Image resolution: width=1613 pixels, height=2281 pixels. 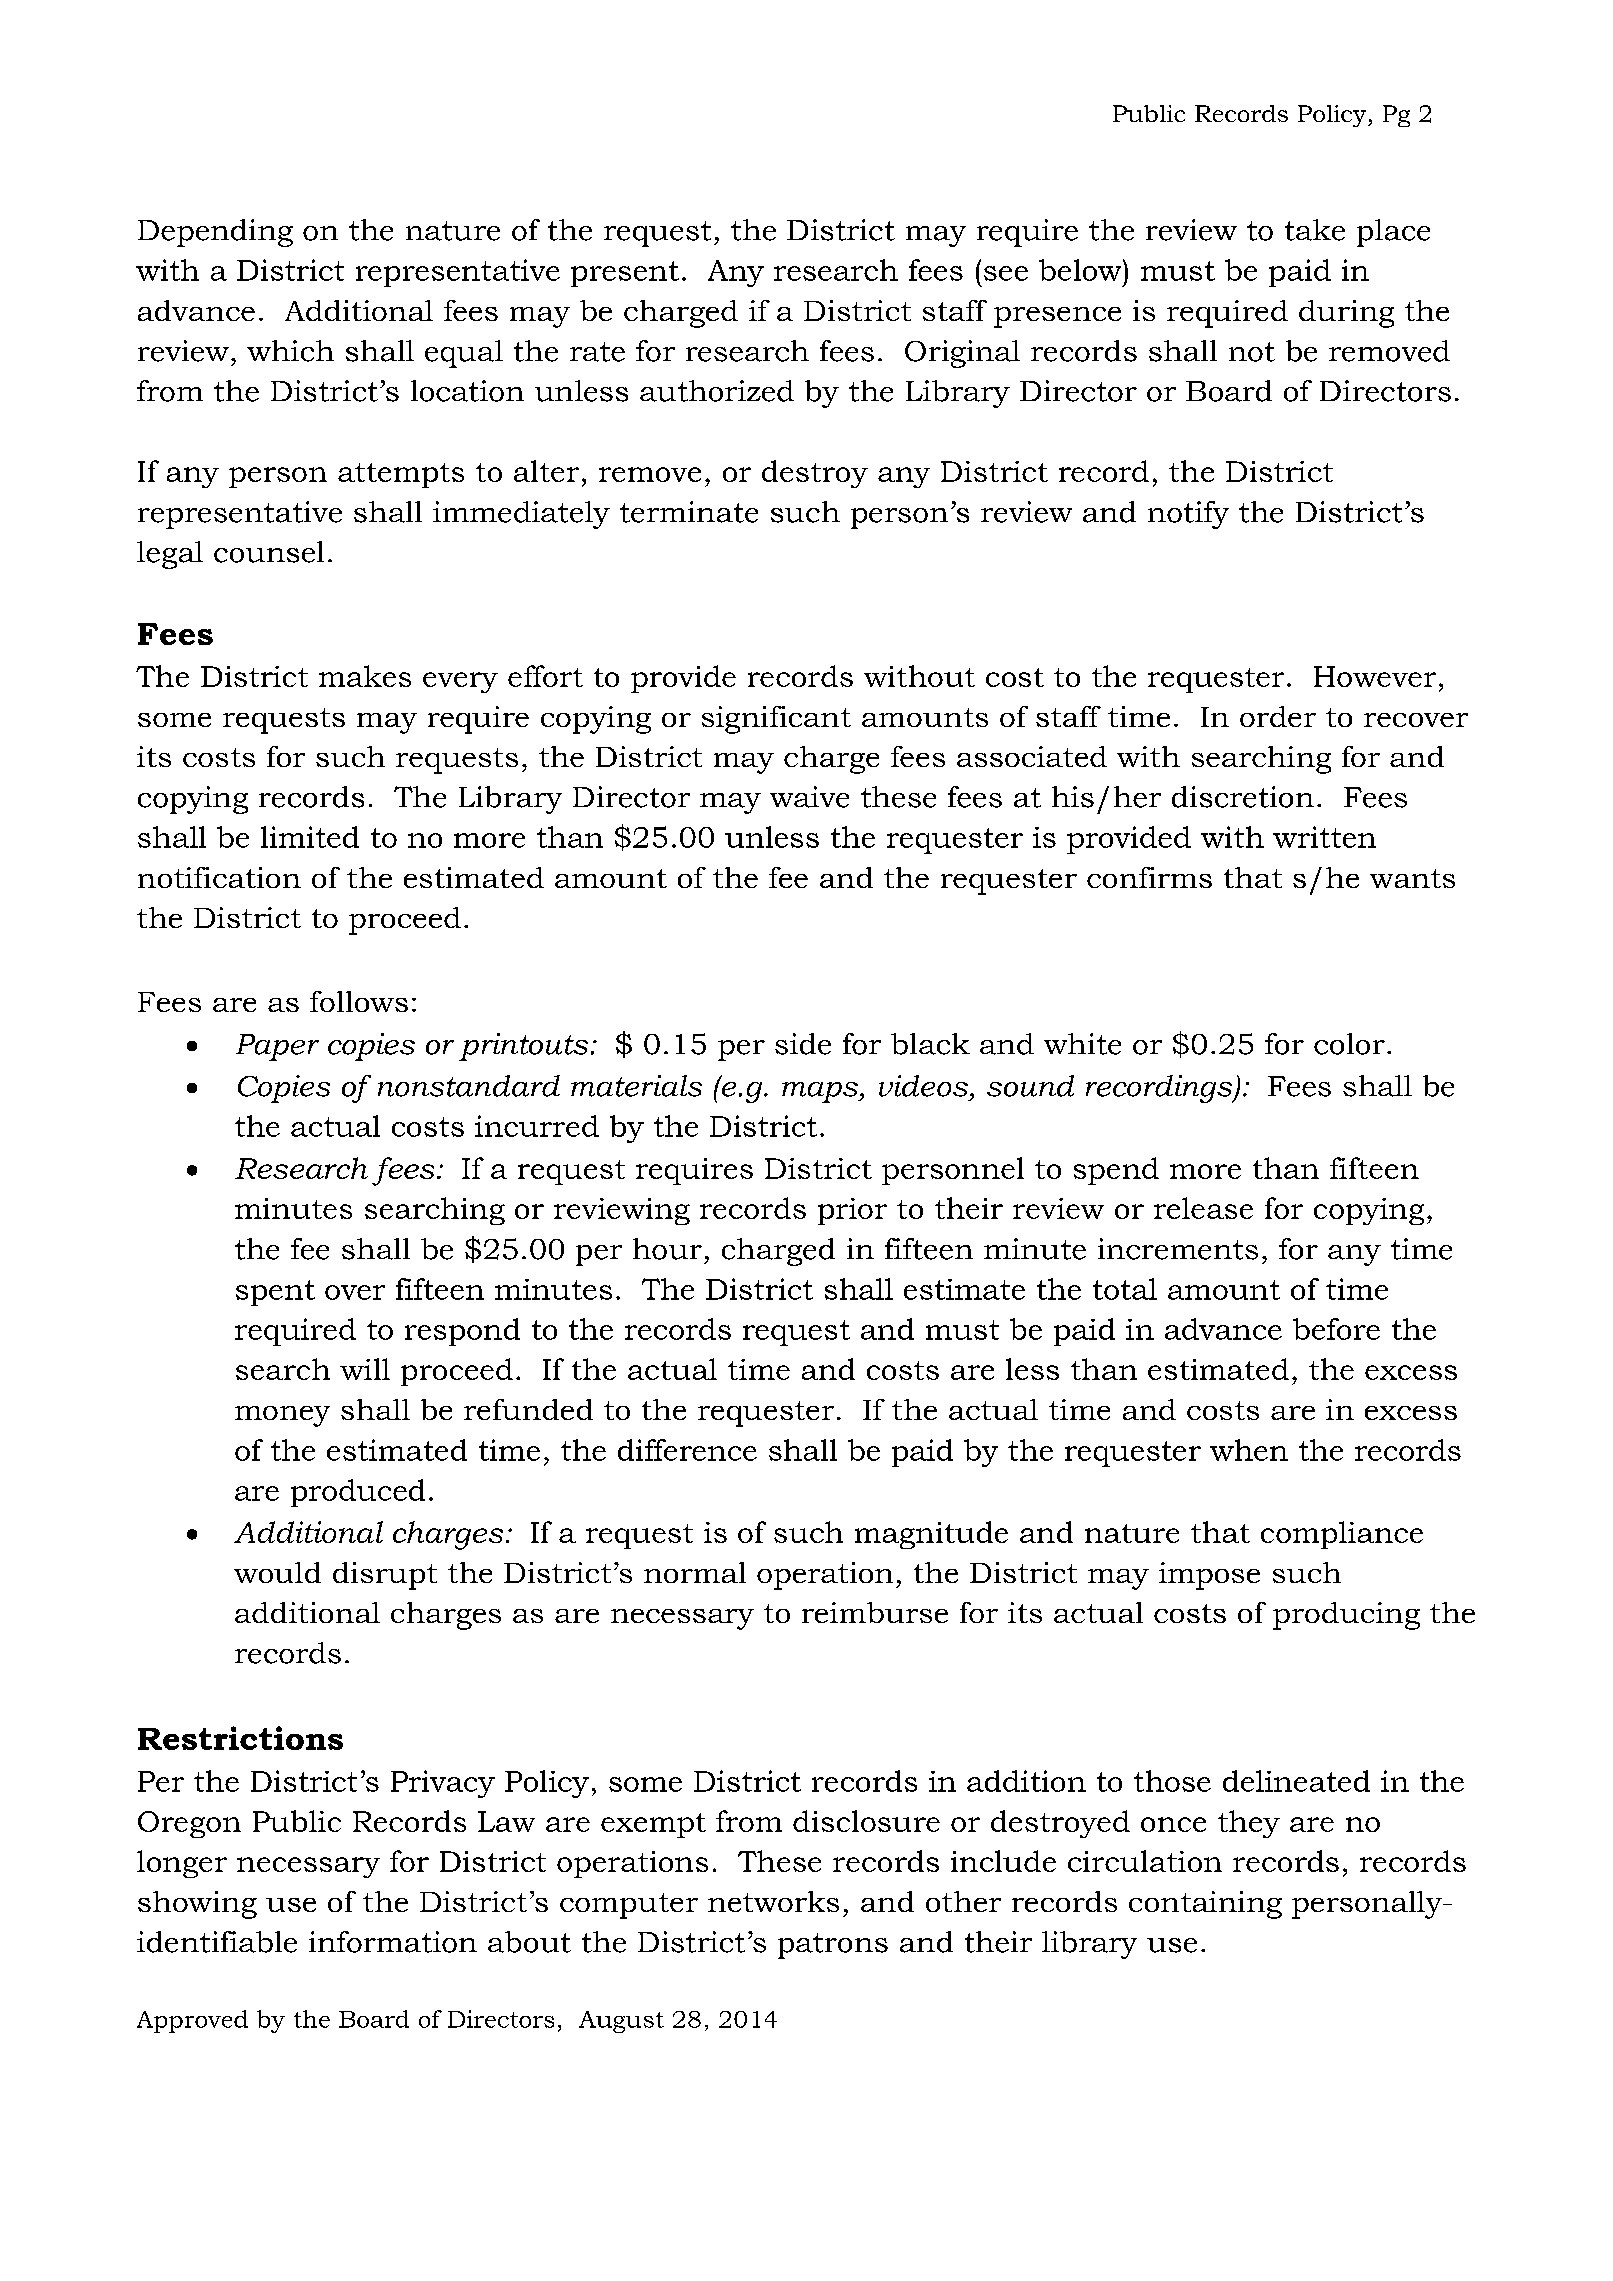 What do you see at coordinates (290, 351) in the screenshot?
I see `which` at bounding box center [290, 351].
